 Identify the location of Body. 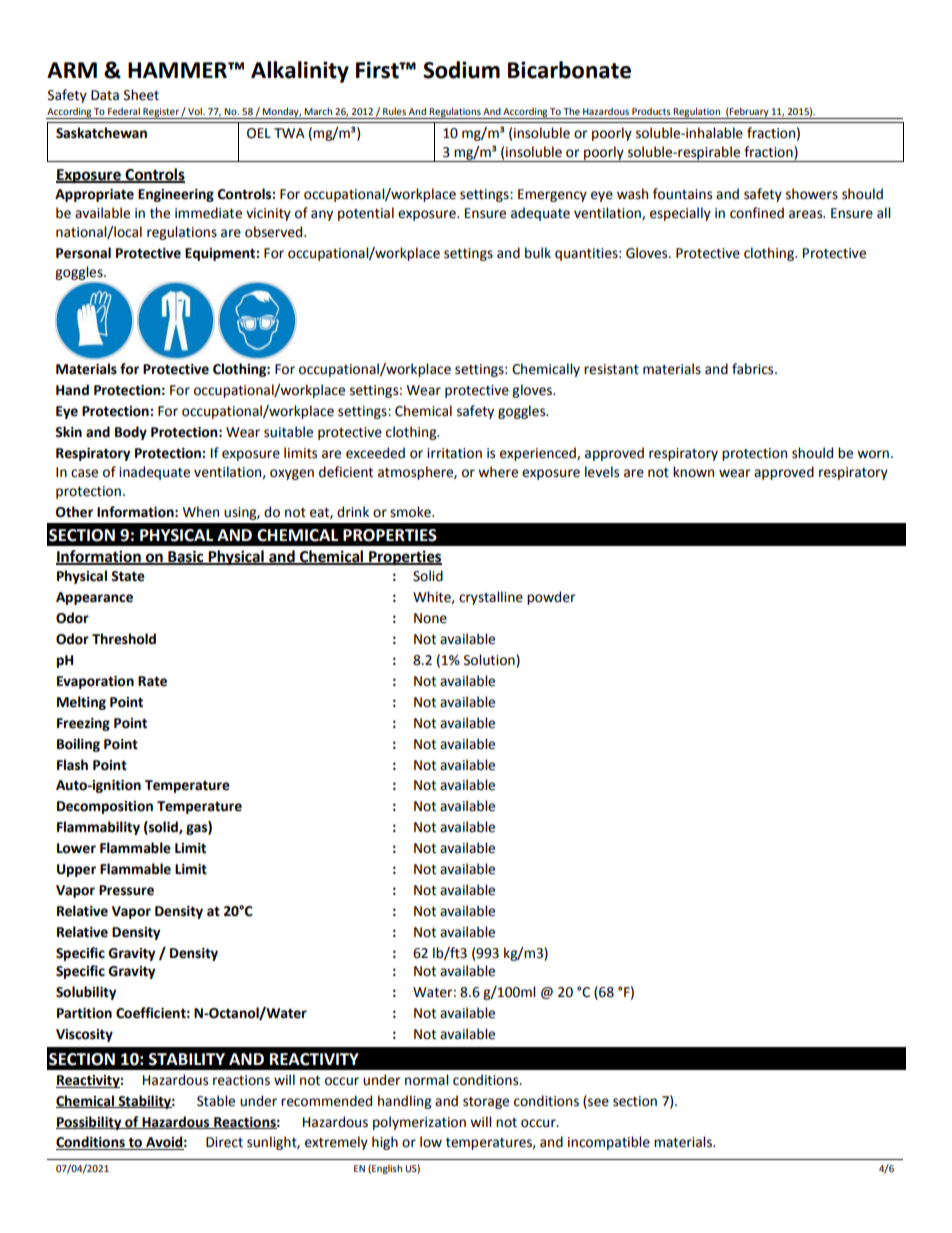
(131, 433).
